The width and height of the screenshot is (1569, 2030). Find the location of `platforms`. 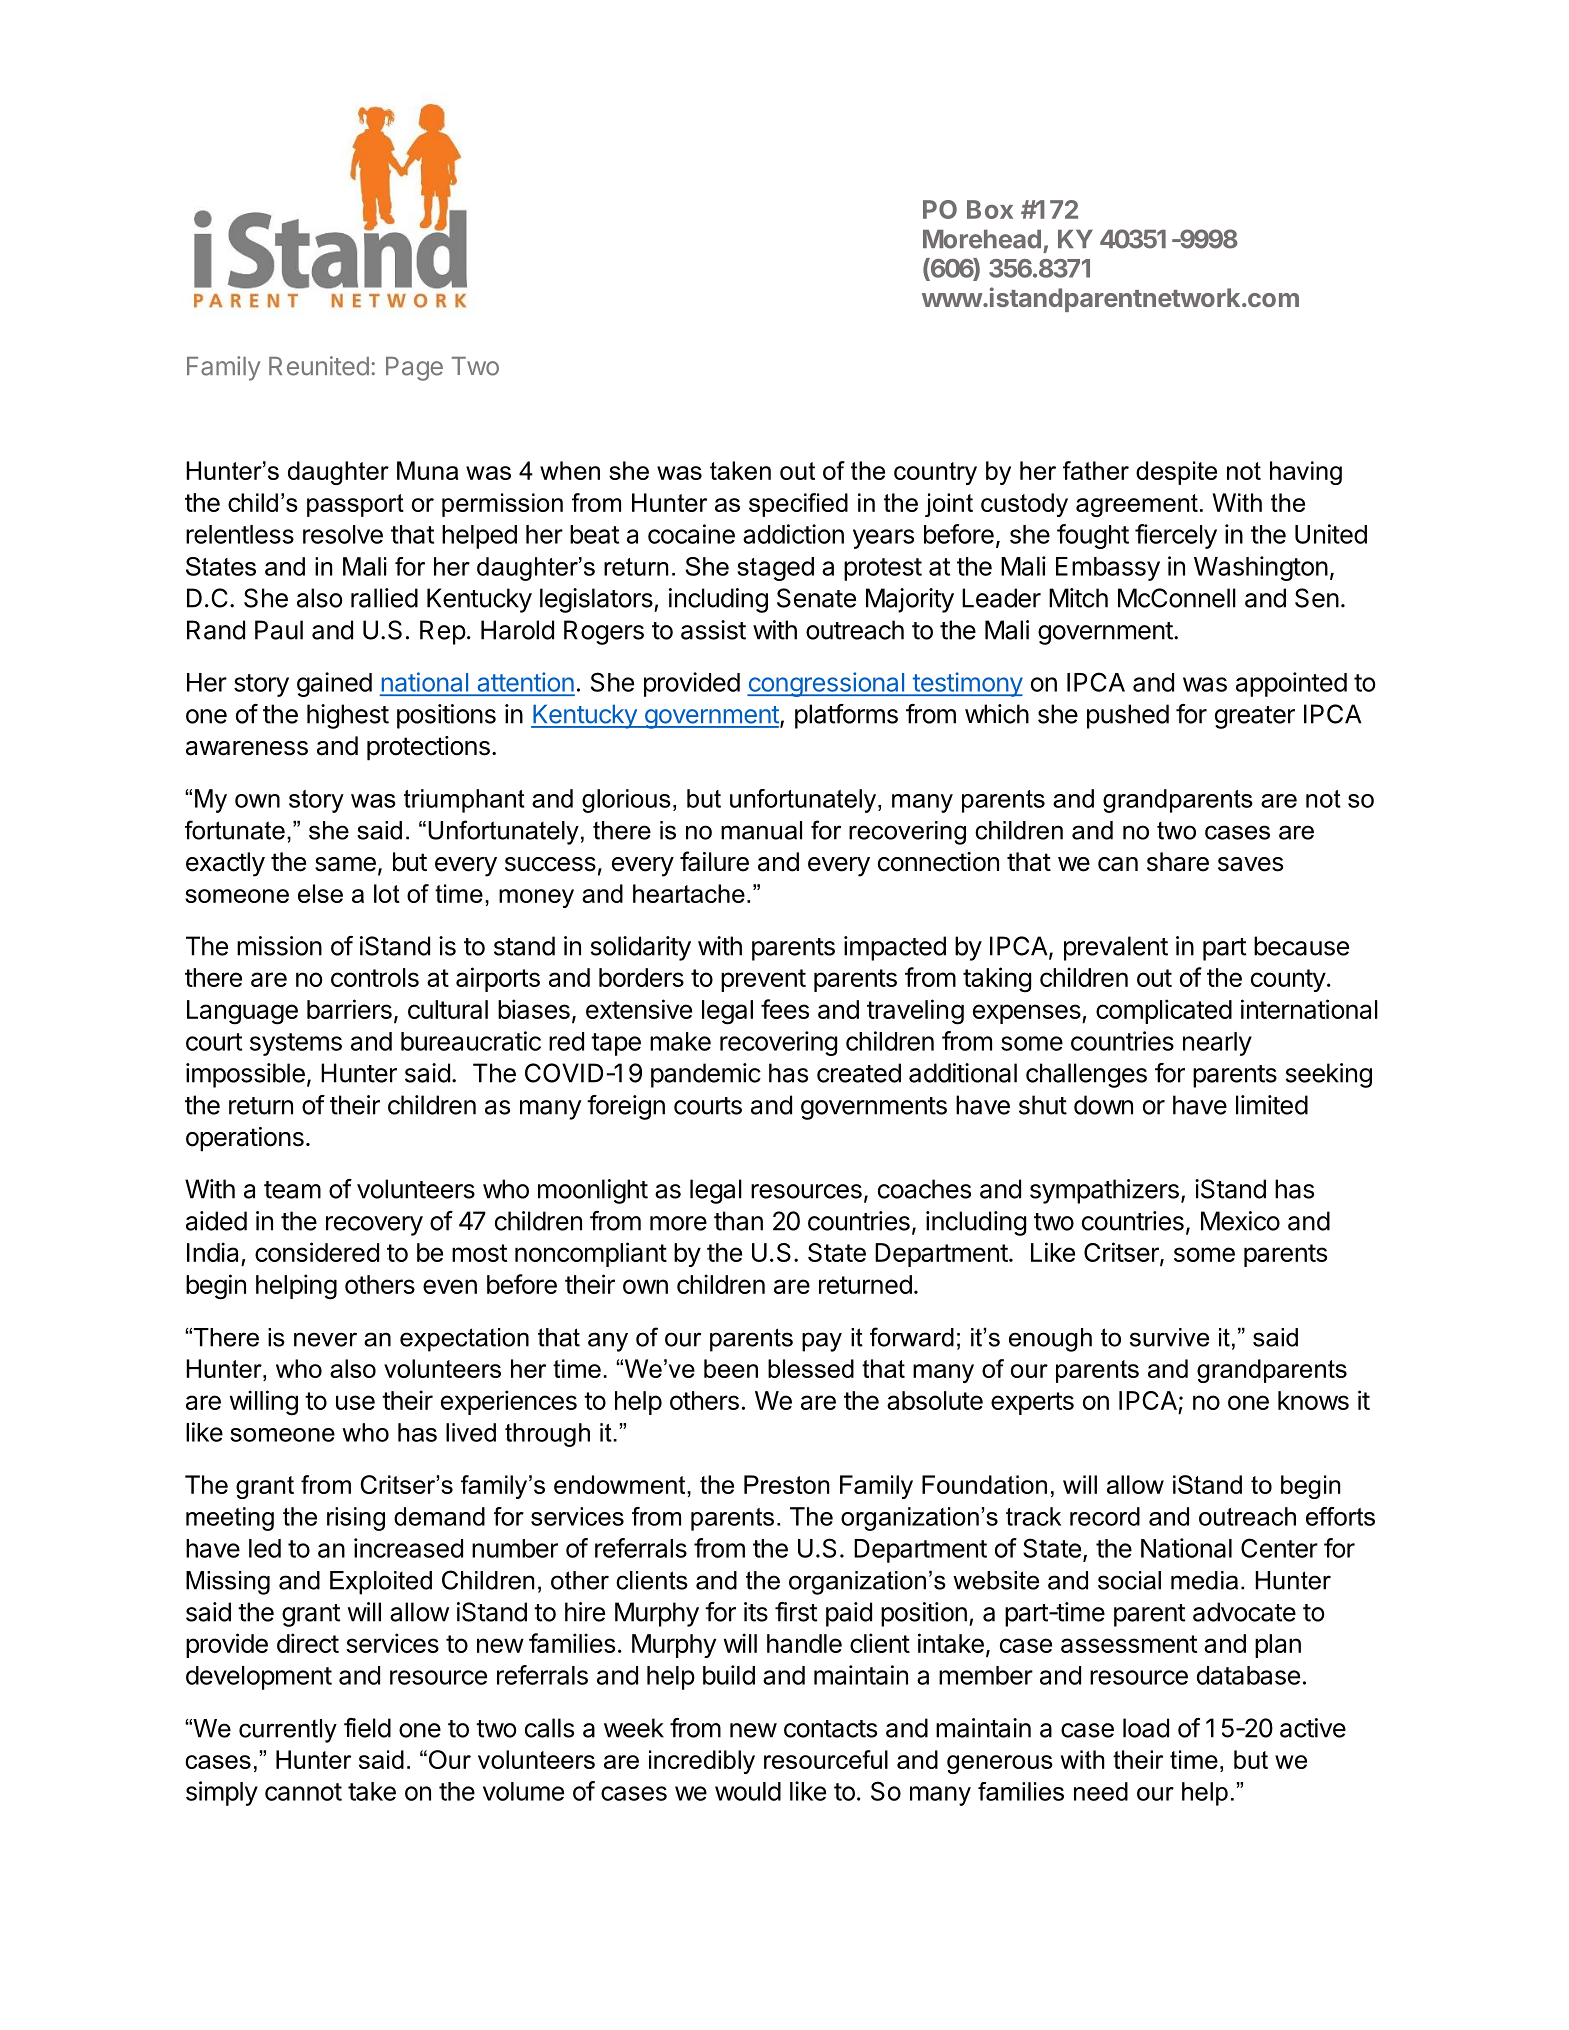

platforms is located at coordinates (846, 716).
